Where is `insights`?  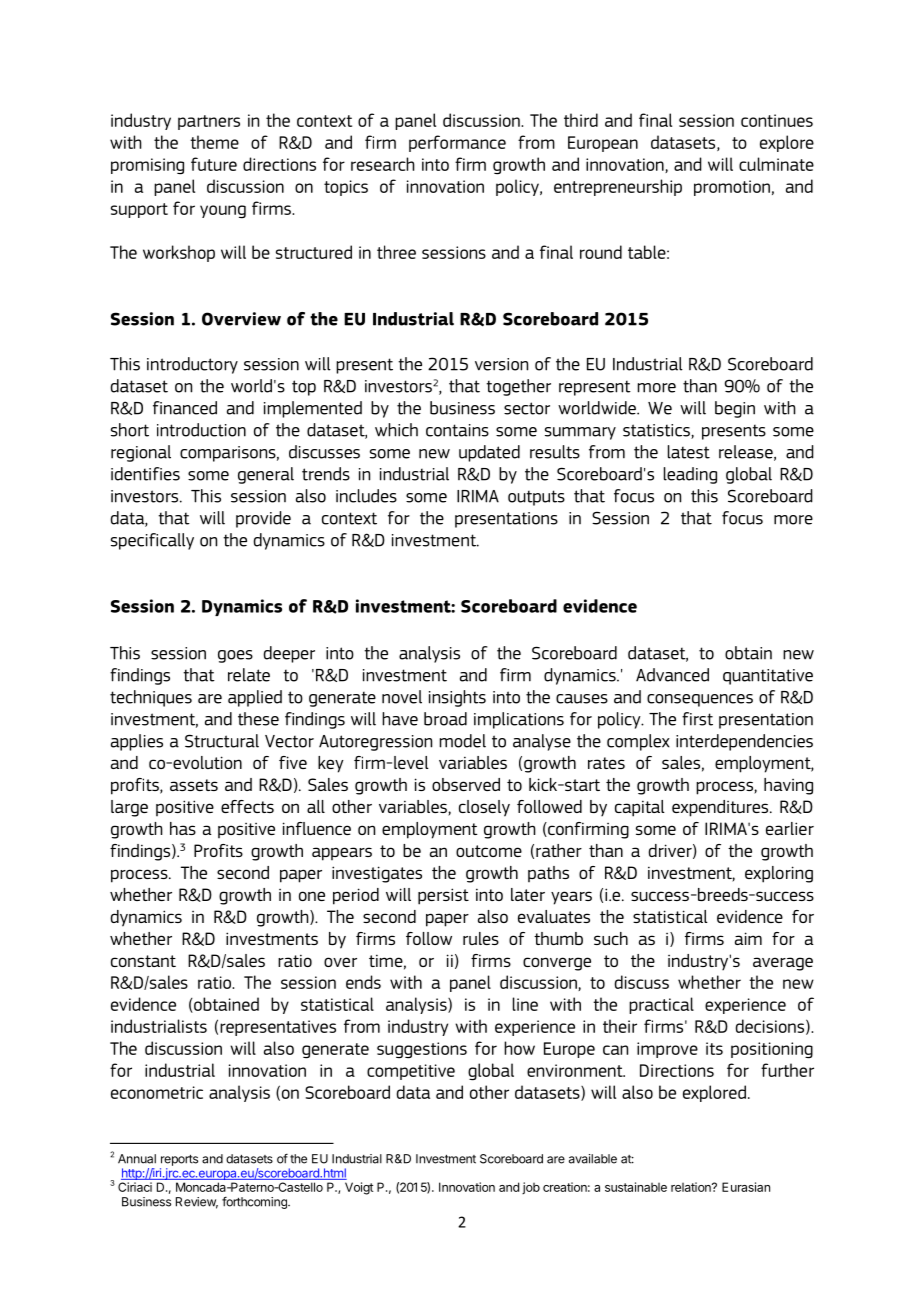
insights is located at coordinates (457, 698).
